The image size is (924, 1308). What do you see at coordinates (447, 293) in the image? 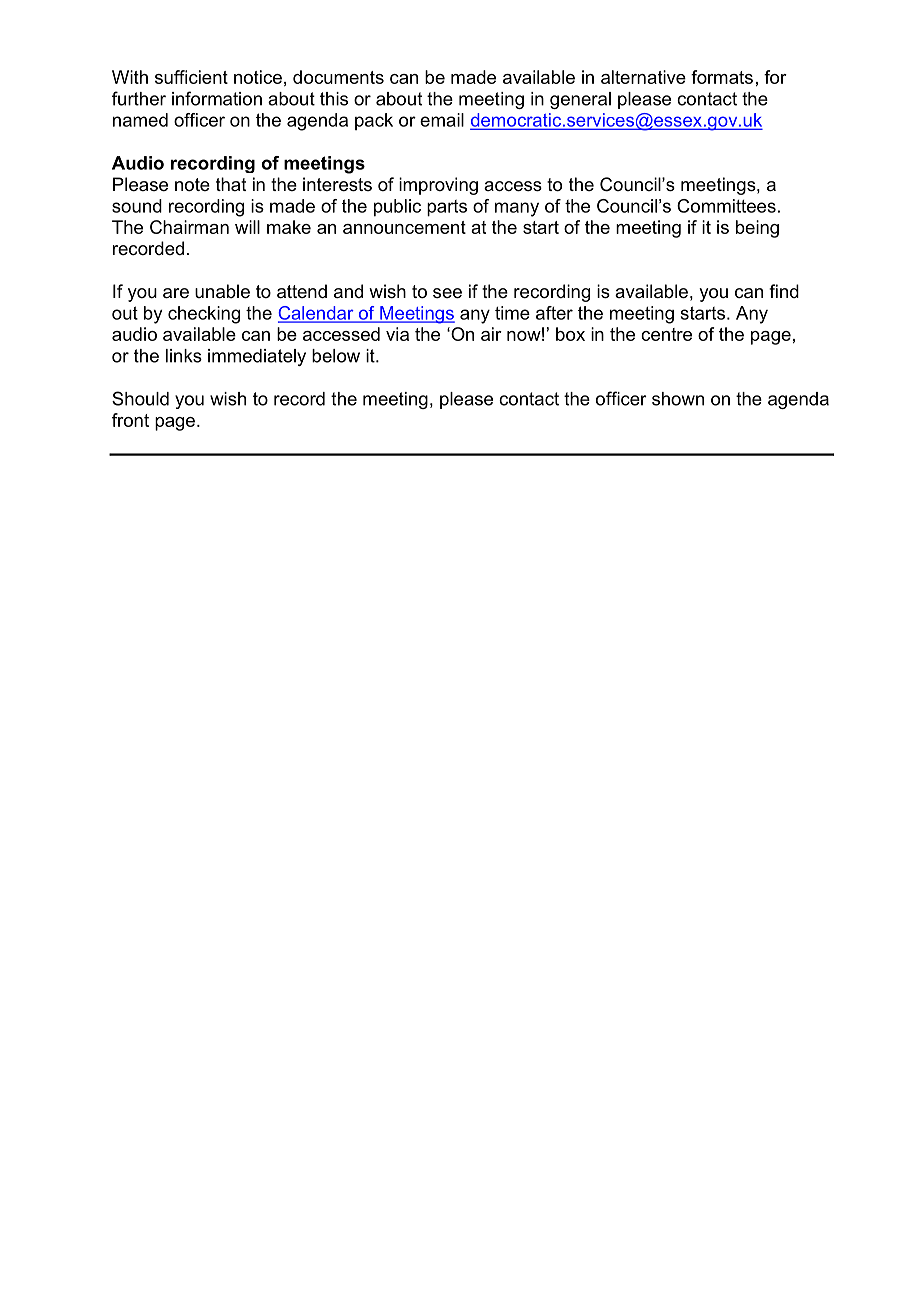
I see `see` at bounding box center [447, 293].
